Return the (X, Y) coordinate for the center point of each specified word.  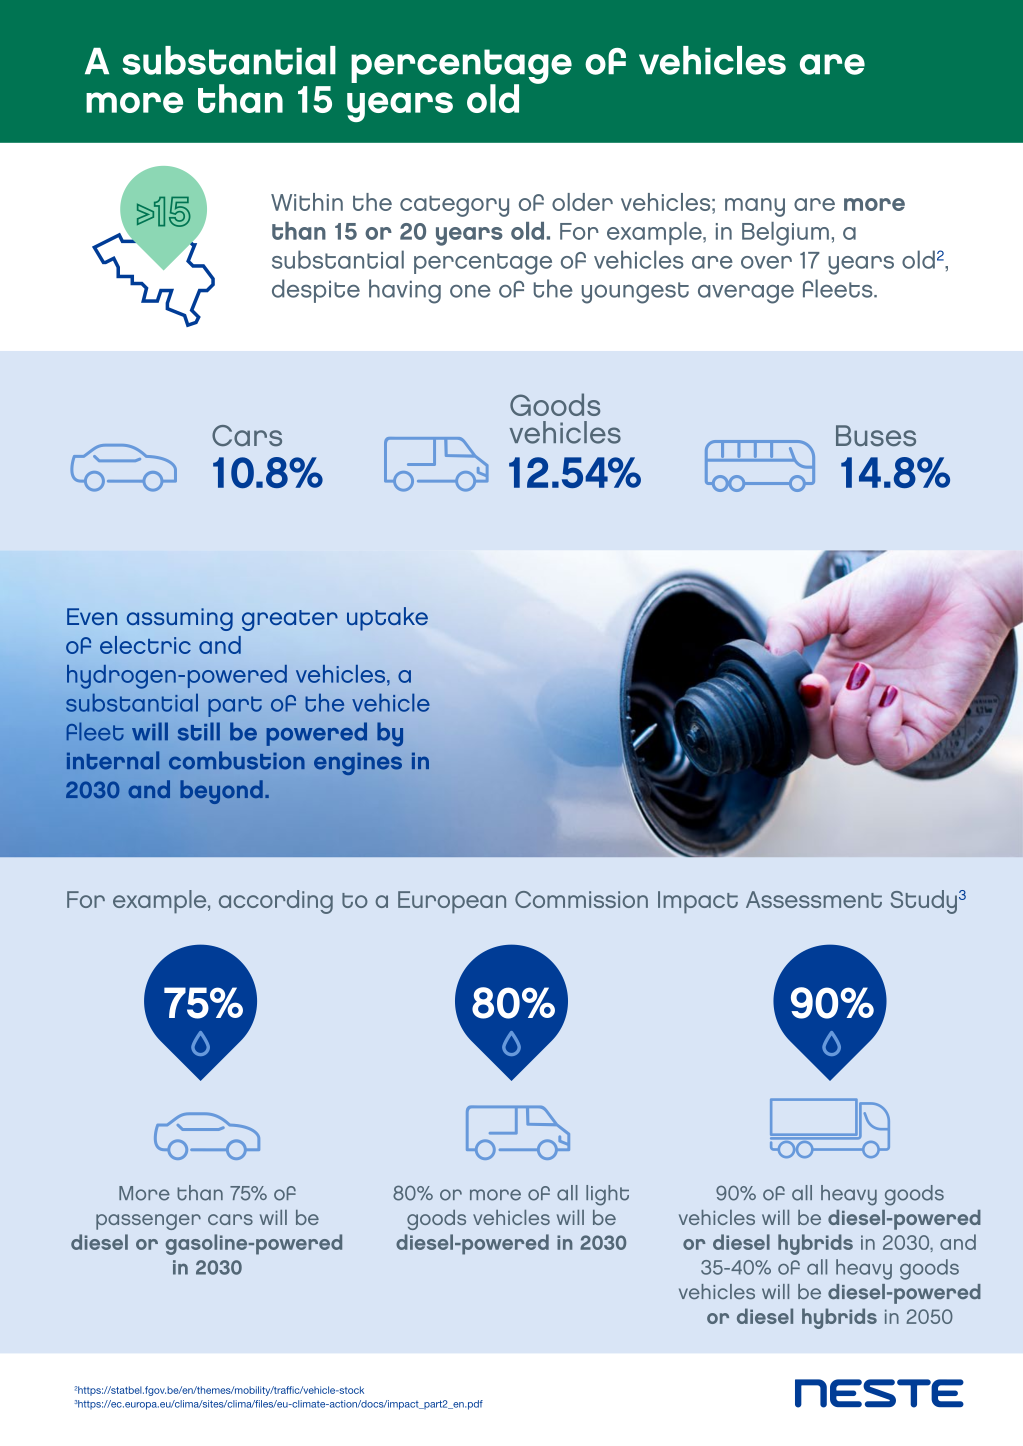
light (607, 1195)
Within (307, 202)
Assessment (814, 899)
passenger (148, 1222)
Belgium (785, 234)
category (454, 206)
